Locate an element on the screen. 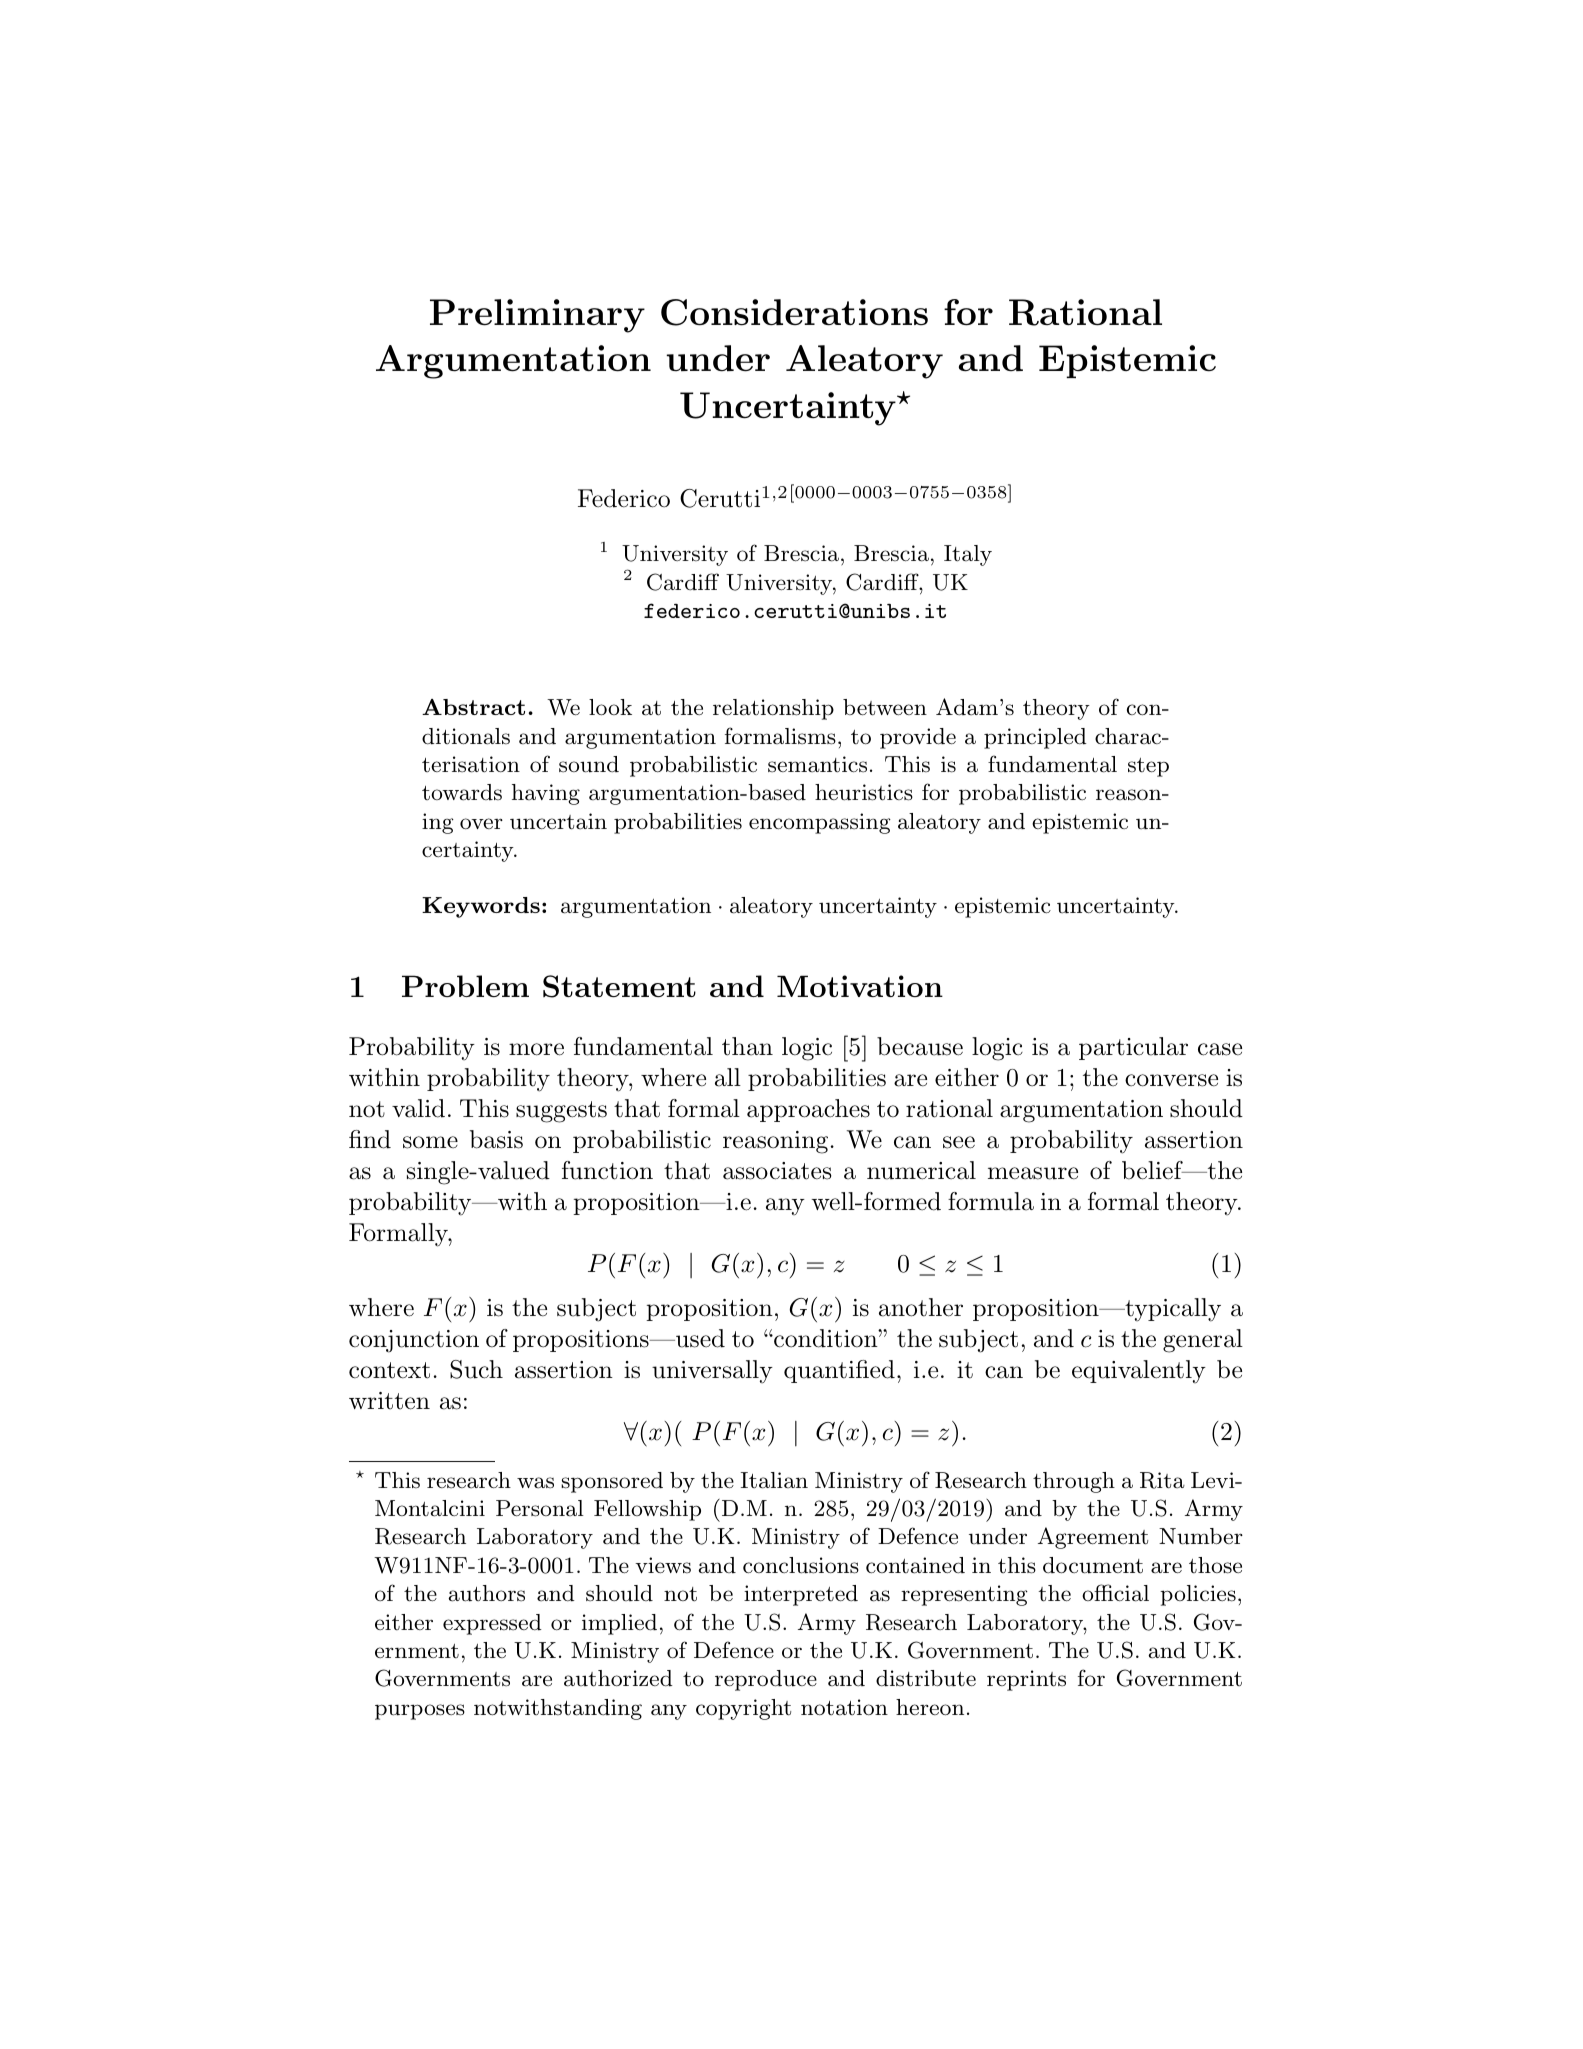 This screenshot has height=2049, width=1583. Abstract is located at coordinates (473, 707).
